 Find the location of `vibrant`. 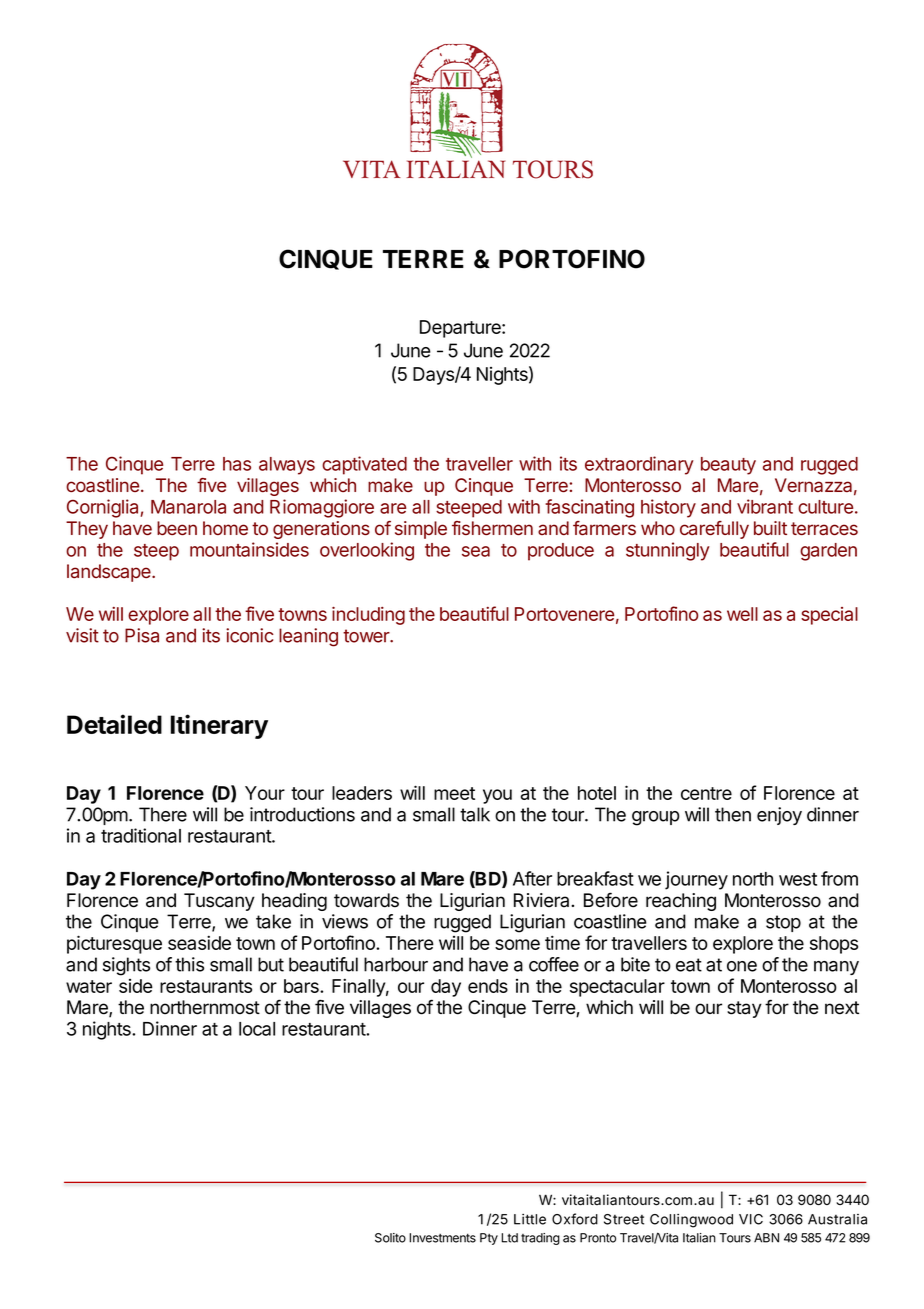

vibrant is located at coordinates (765, 506).
